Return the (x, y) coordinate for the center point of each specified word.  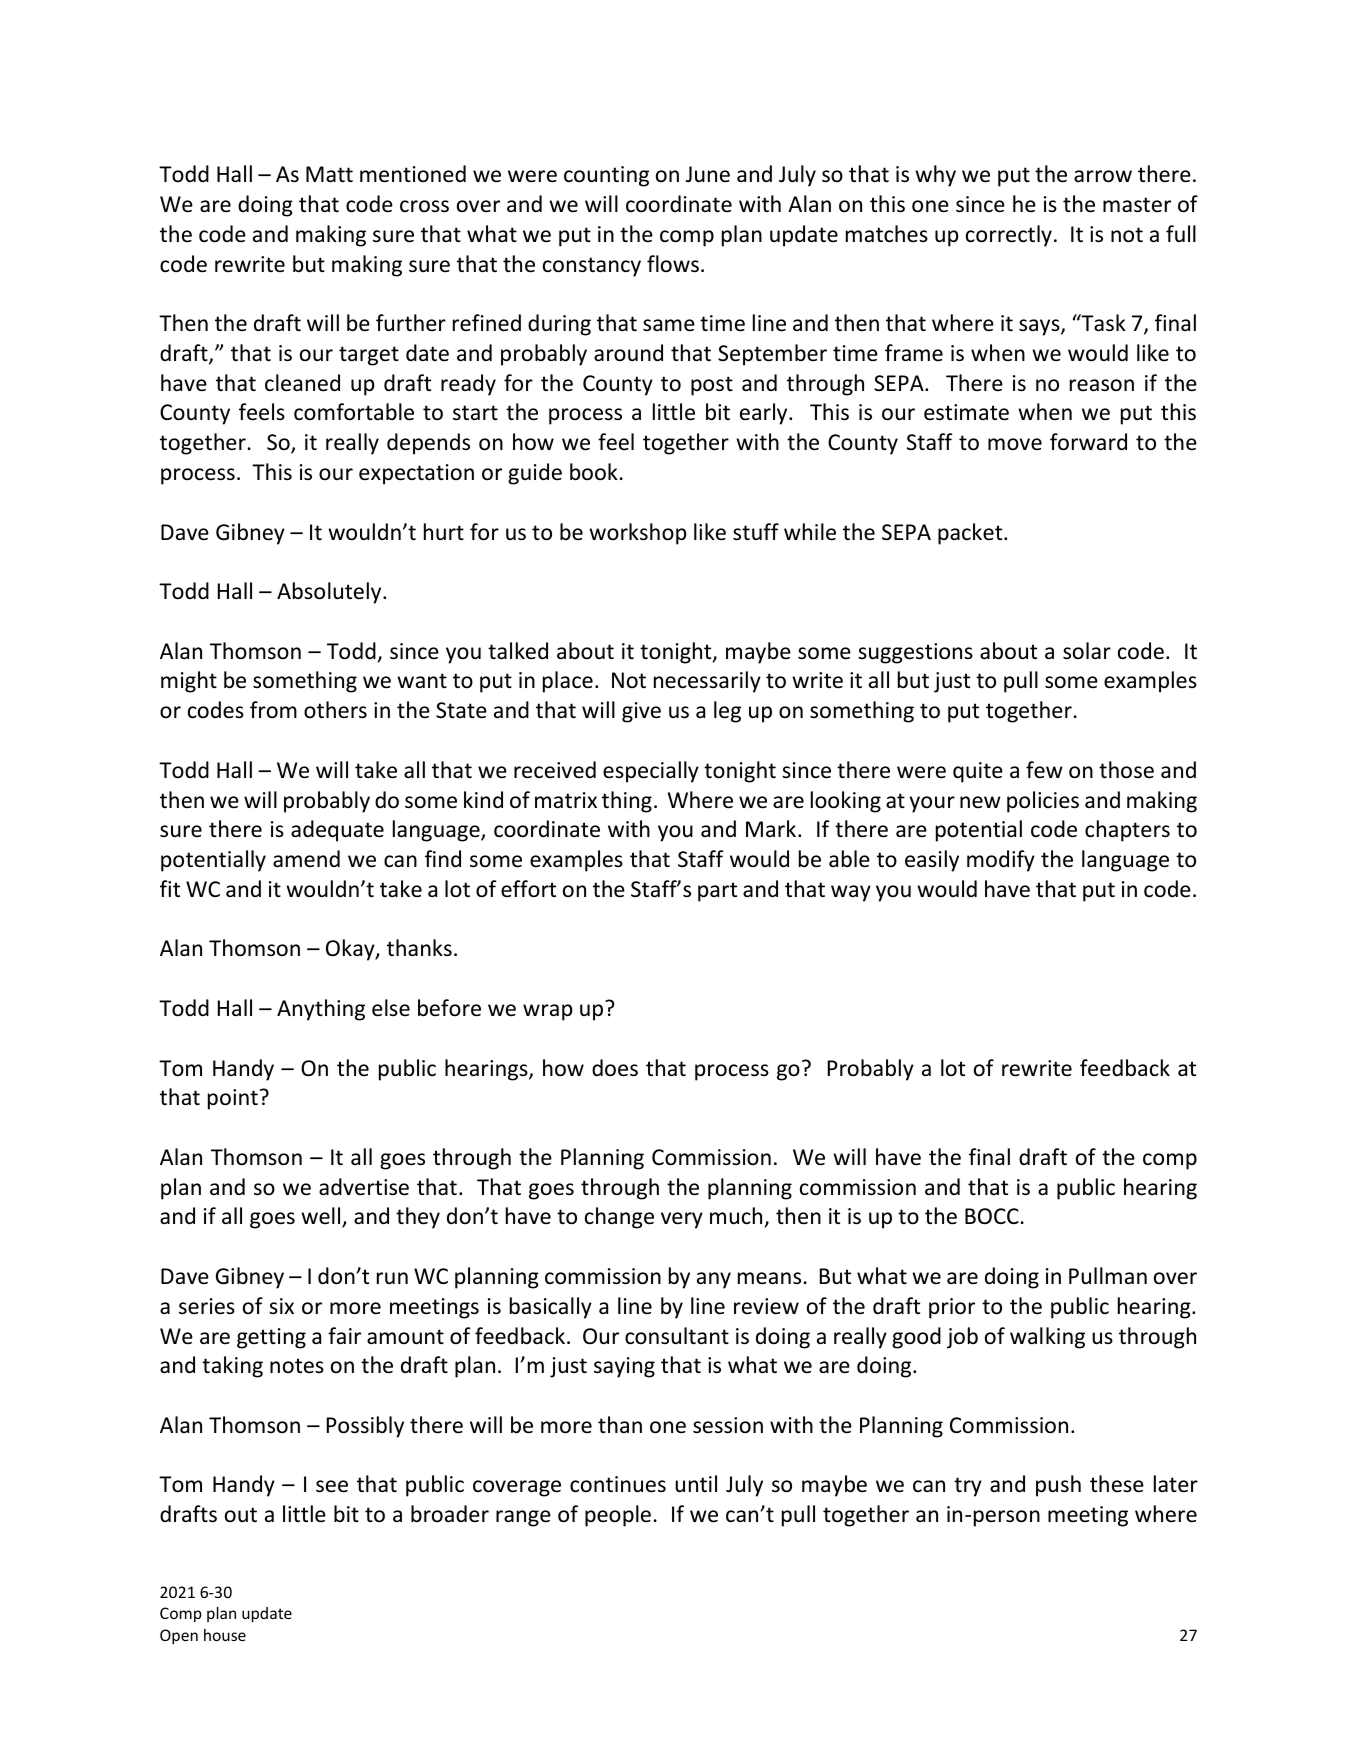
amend (306, 858)
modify (1001, 861)
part (717, 892)
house (225, 1635)
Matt (329, 174)
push (1058, 1486)
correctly (1009, 236)
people (618, 1516)
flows (673, 264)
